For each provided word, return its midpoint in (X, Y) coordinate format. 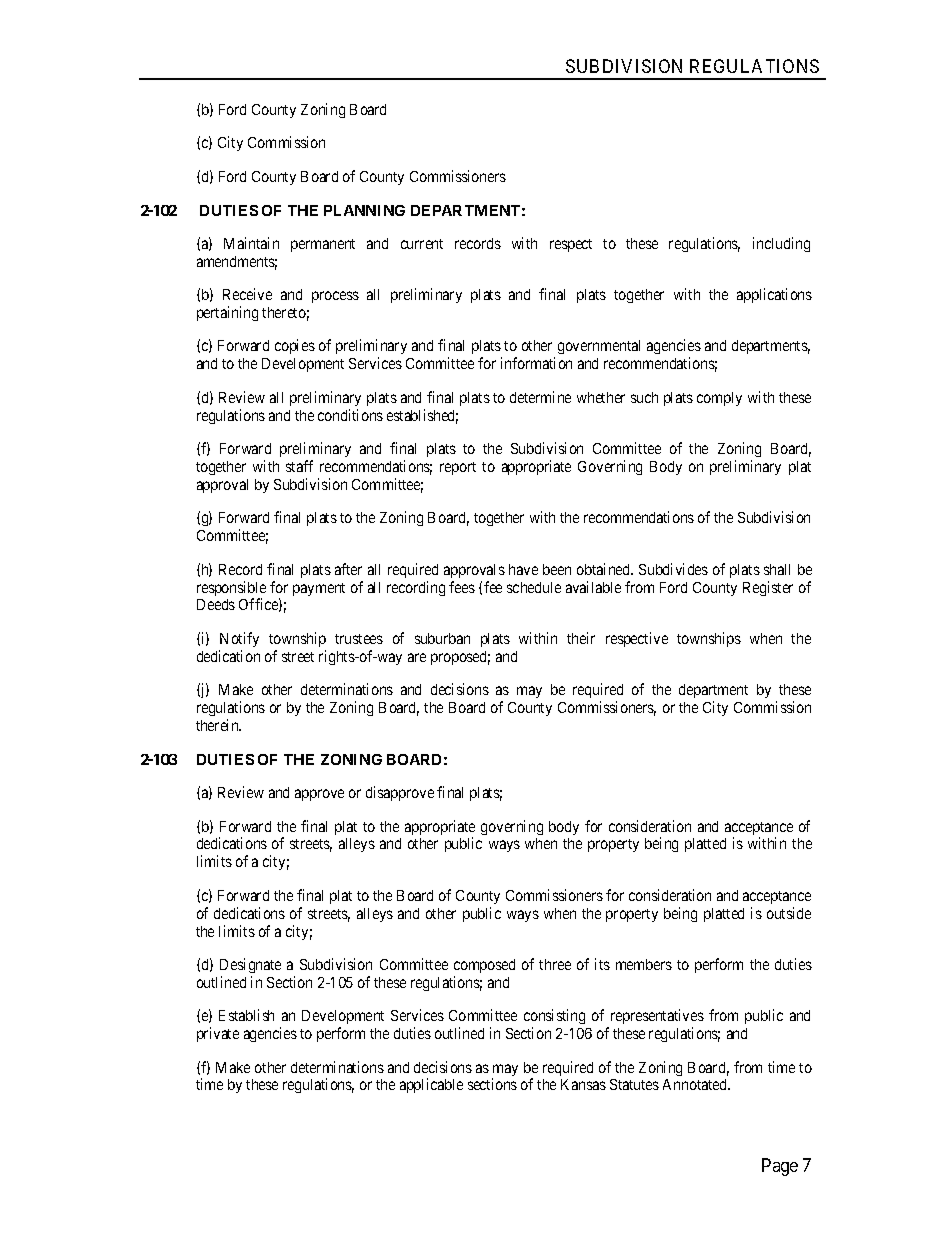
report (458, 468)
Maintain (251, 243)
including (781, 244)
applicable (431, 1085)
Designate (250, 965)
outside (789, 913)
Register (768, 588)
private (218, 1034)
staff (299, 466)
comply (719, 399)
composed (484, 966)
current (422, 244)
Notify (239, 639)
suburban (442, 638)
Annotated (696, 1084)
